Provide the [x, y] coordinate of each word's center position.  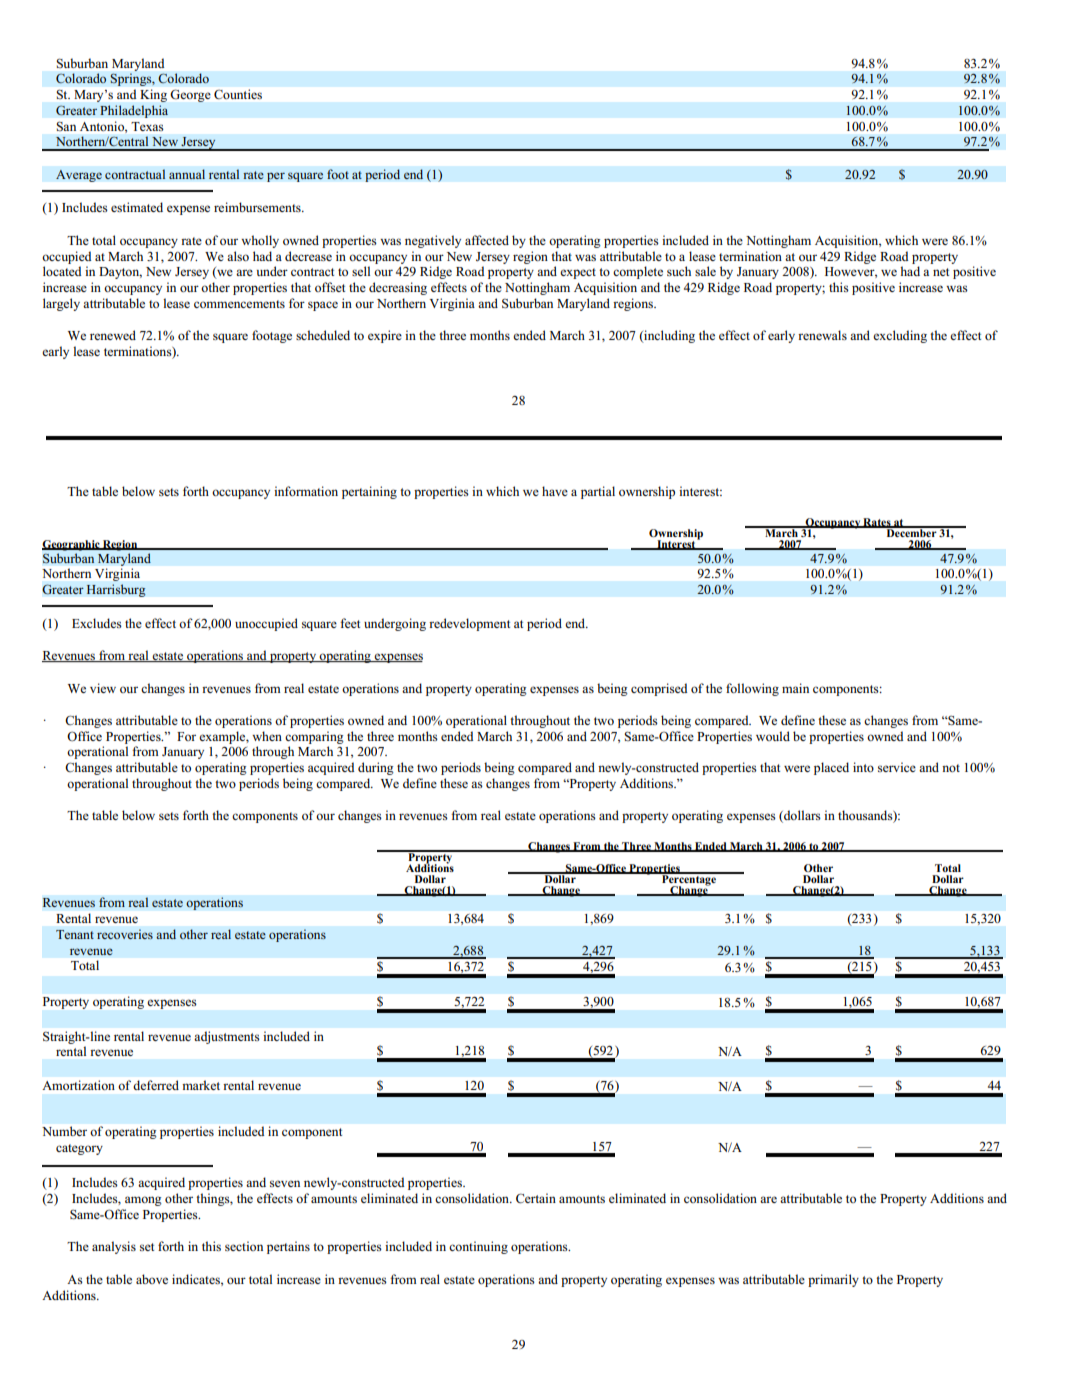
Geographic [72, 545]
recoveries [125, 934]
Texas [147, 126]
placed [831, 768]
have [555, 491]
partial [598, 492]
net [941, 272]
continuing [478, 1247]
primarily [833, 1280]
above [152, 1279]
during [376, 768]
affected [487, 240]
